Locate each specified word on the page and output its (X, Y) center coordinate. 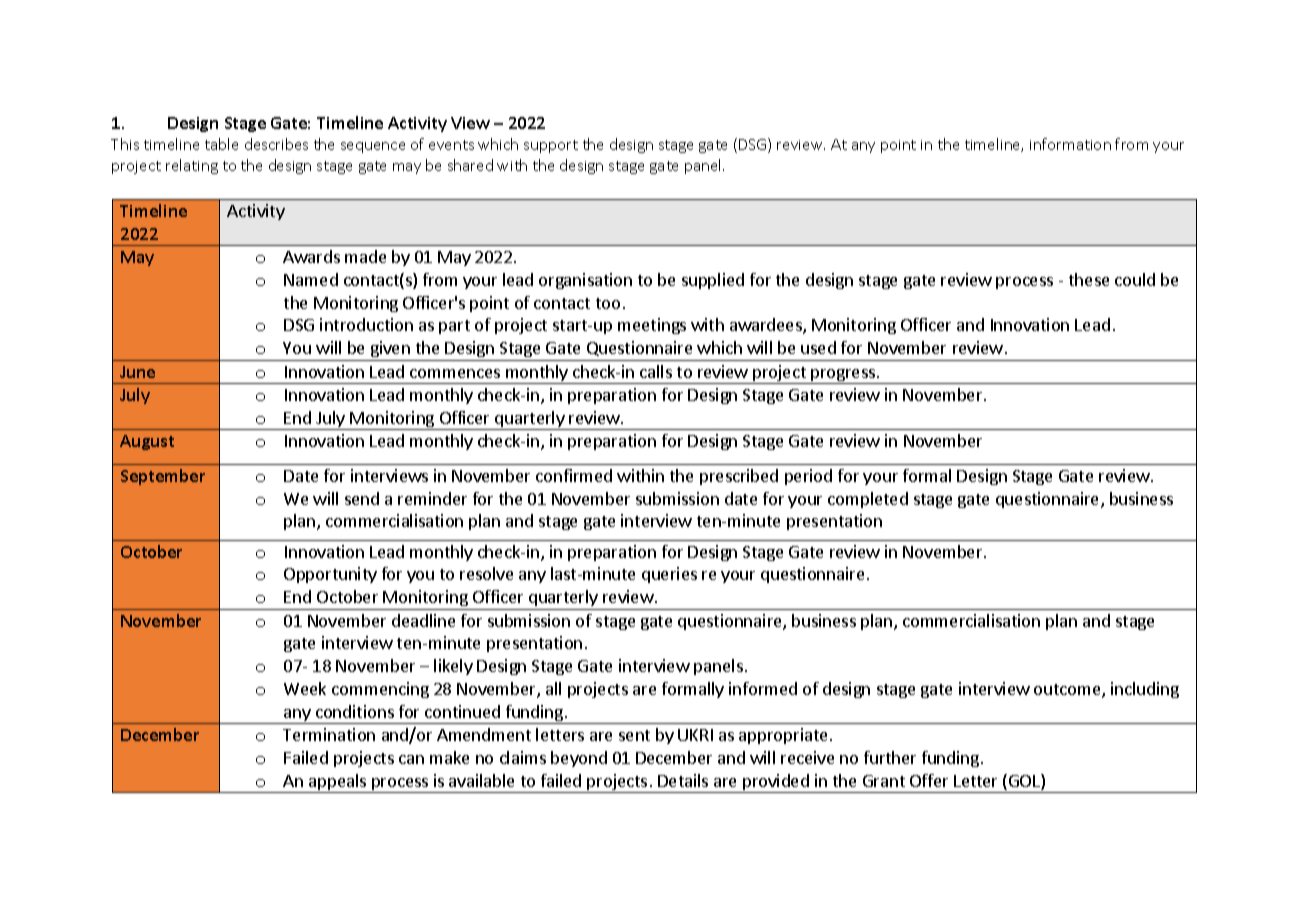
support (551, 146)
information (1070, 144)
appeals (338, 783)
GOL (1025, 782)
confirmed (574, 475)
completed (868, 500)
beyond (579, 759)
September (163, 477)
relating (192, 166)
